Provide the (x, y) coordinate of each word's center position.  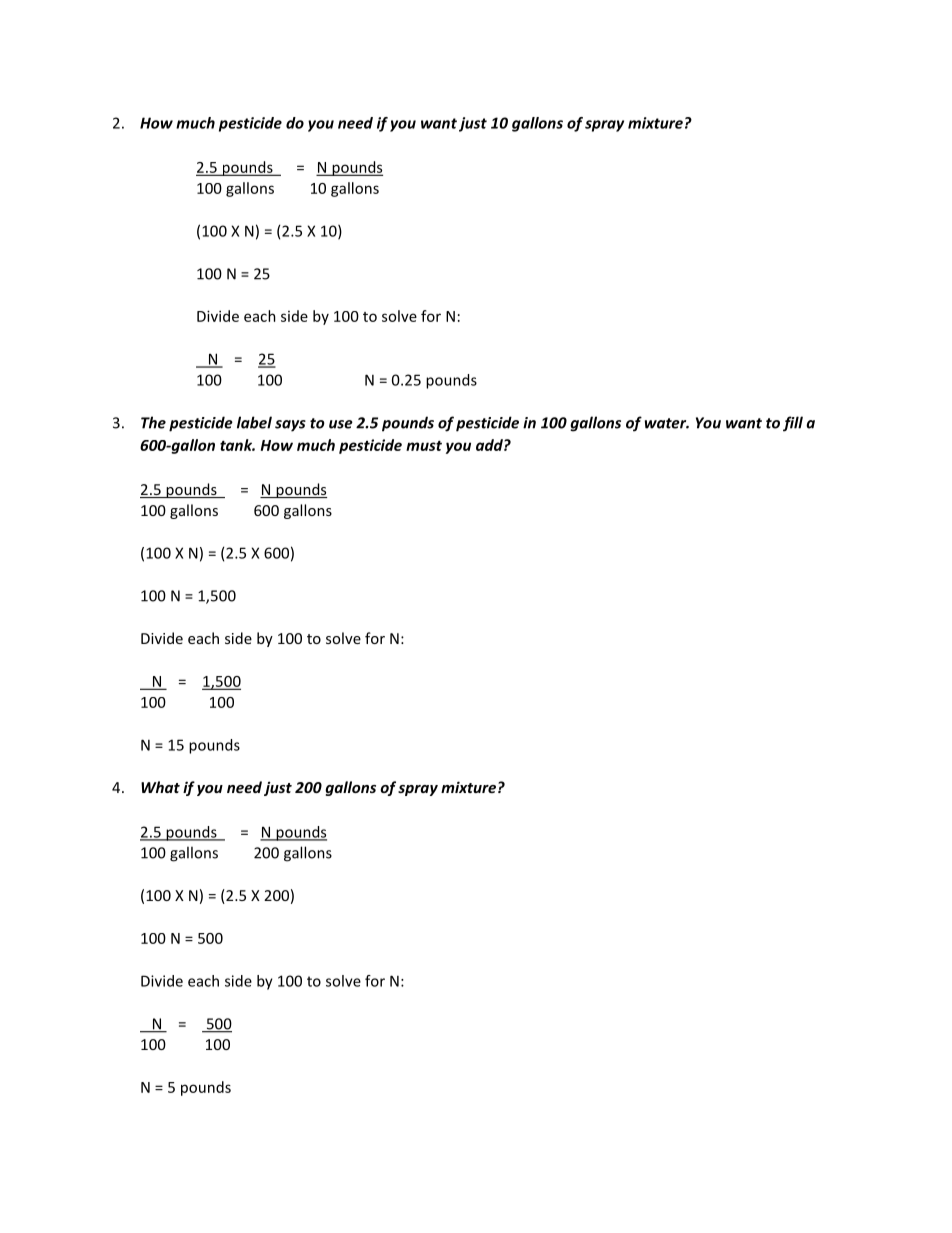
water (667, 423)
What (160, 787)
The (153, 422)
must (424, 445)
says (290, 426)
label (254, 422)
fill (793, 424)
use (341, 424)
